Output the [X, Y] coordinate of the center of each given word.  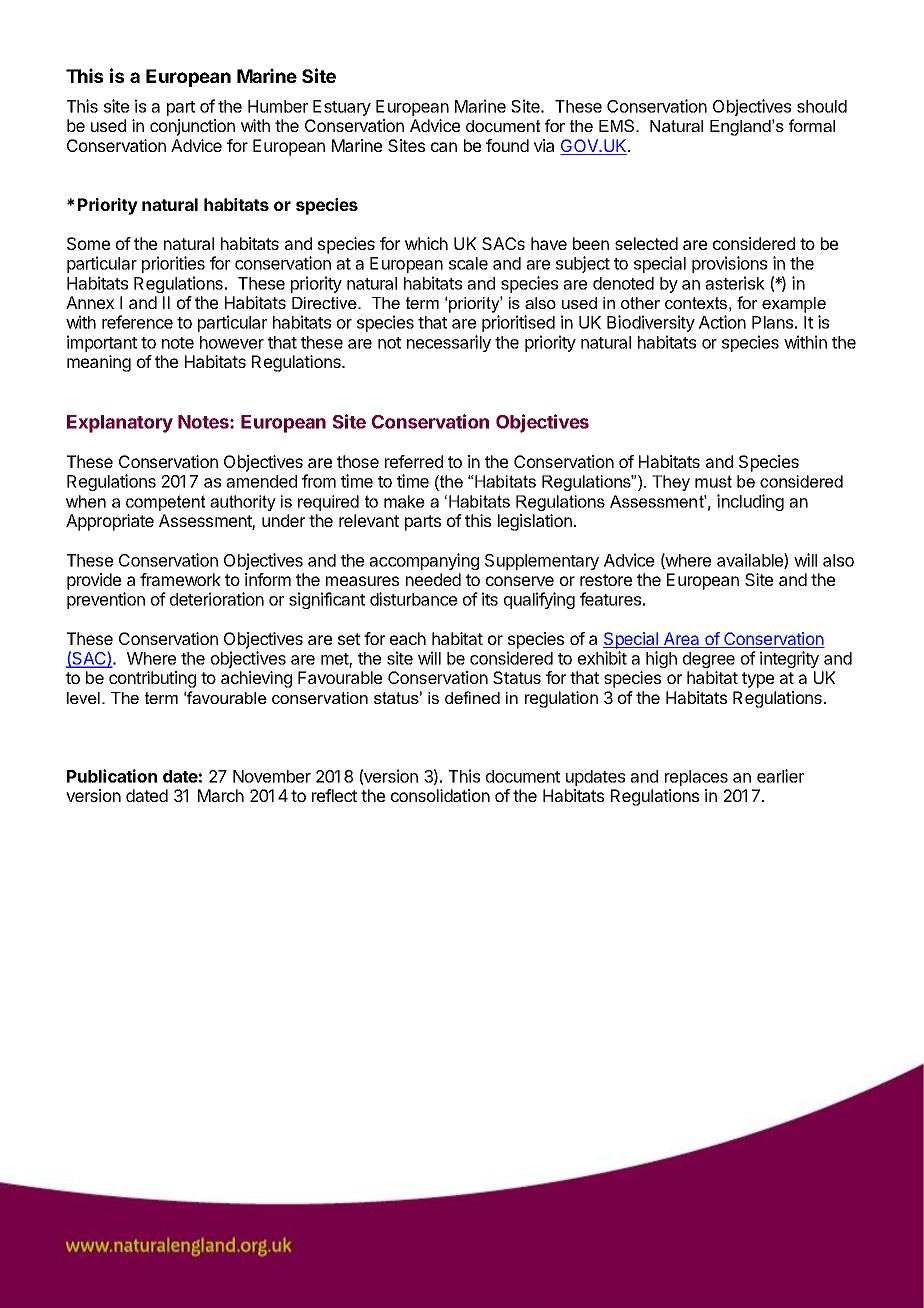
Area [682, 640]
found [507, 145]
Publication [112, 776]
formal [812, 125]
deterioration [217, 599]
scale [468, 263]
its [490, 599]
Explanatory [120, 424]
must [713, 481]
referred [414, 461]
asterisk [735, 283]
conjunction [192, 127]
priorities [173, 264]
